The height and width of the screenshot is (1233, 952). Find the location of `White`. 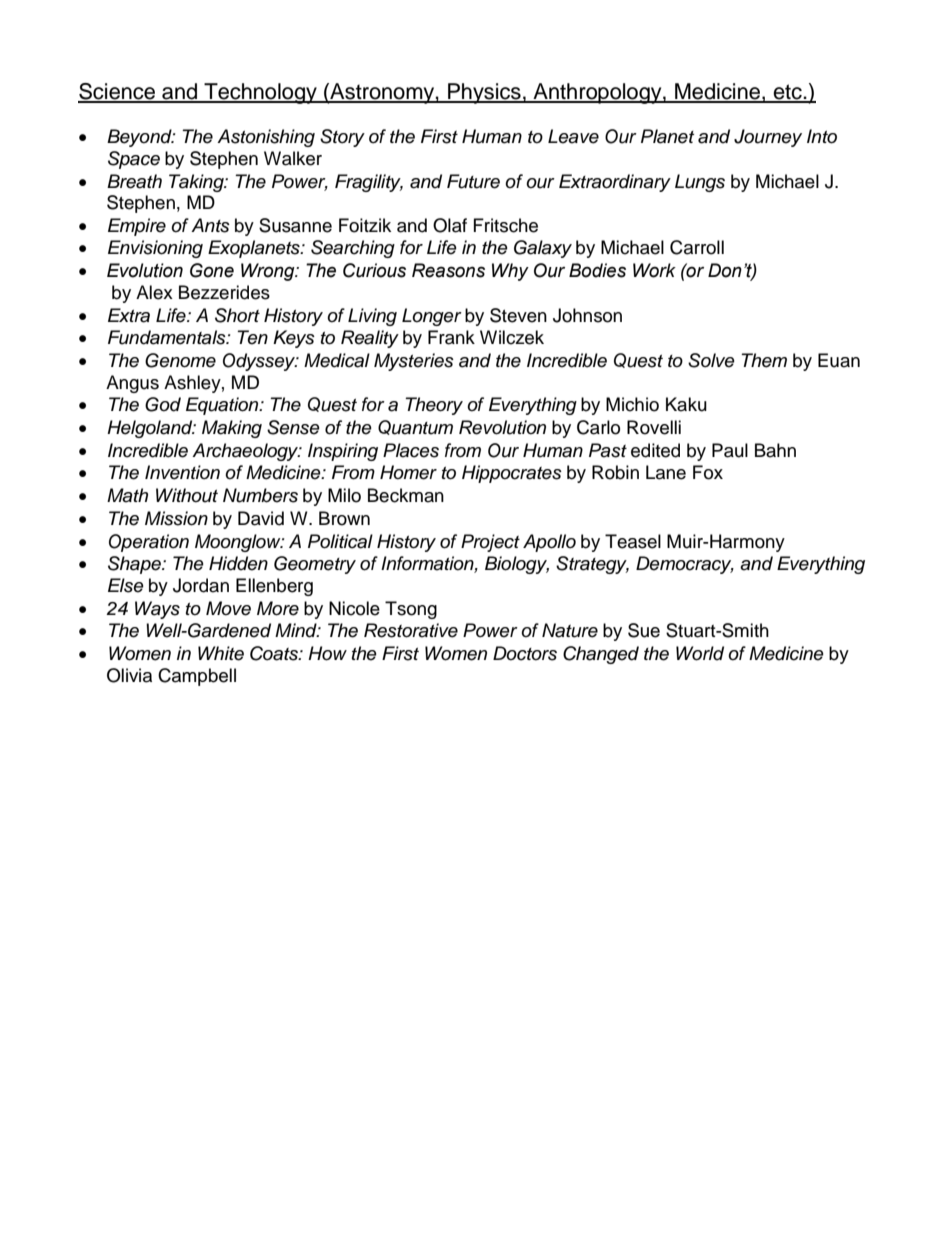

White is located at coordinates (221, 653).
